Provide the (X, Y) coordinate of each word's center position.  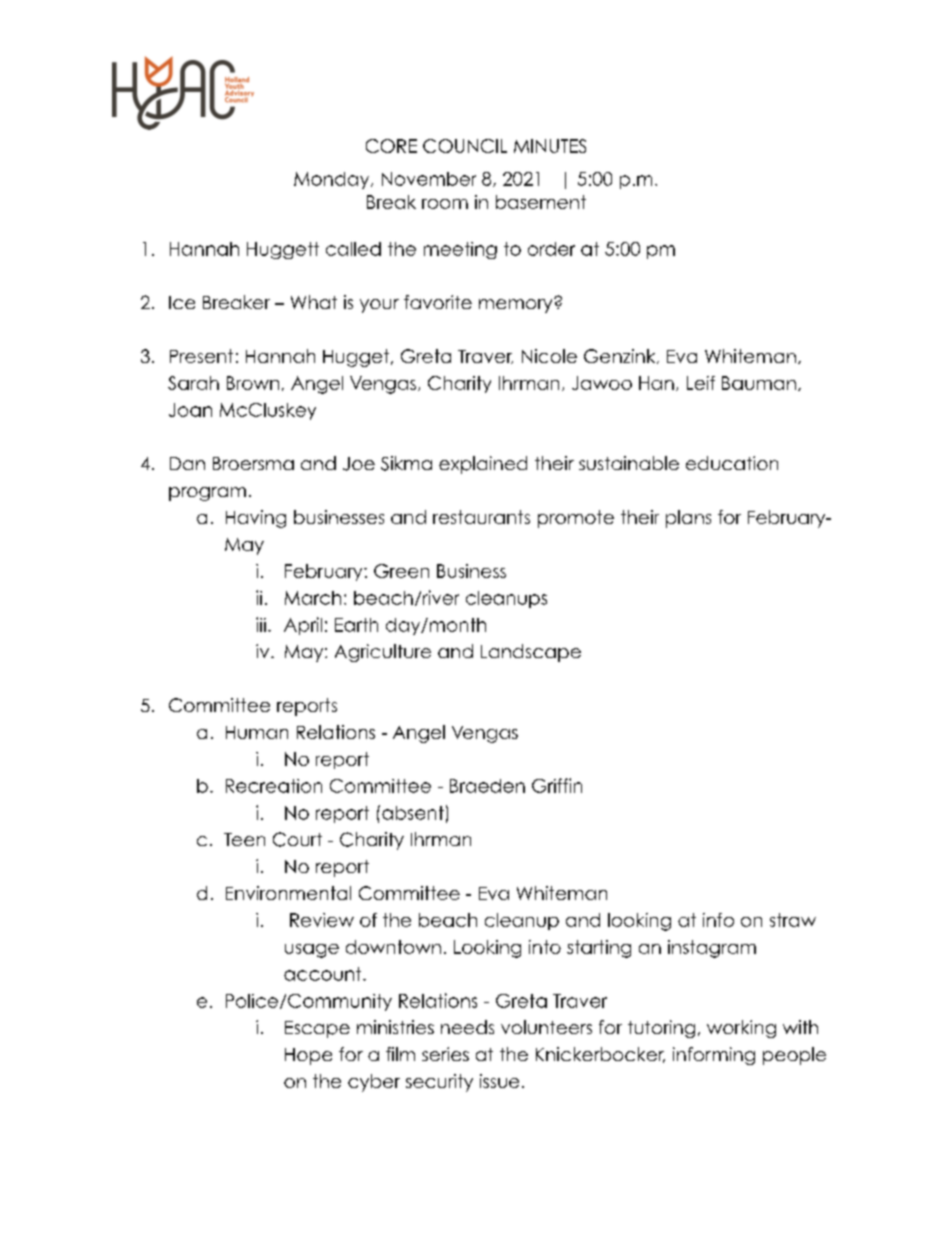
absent (413, 813)
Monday (333, 180)
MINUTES (550, 146)
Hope (308, 1056)
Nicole (549, 356)
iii (261, 624)
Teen (244, 839)
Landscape (531, 653)
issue (499, 1081)
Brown (253, 383)
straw (793, 920)
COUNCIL (465, 146)
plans (688, 519)
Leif (701, 383)
